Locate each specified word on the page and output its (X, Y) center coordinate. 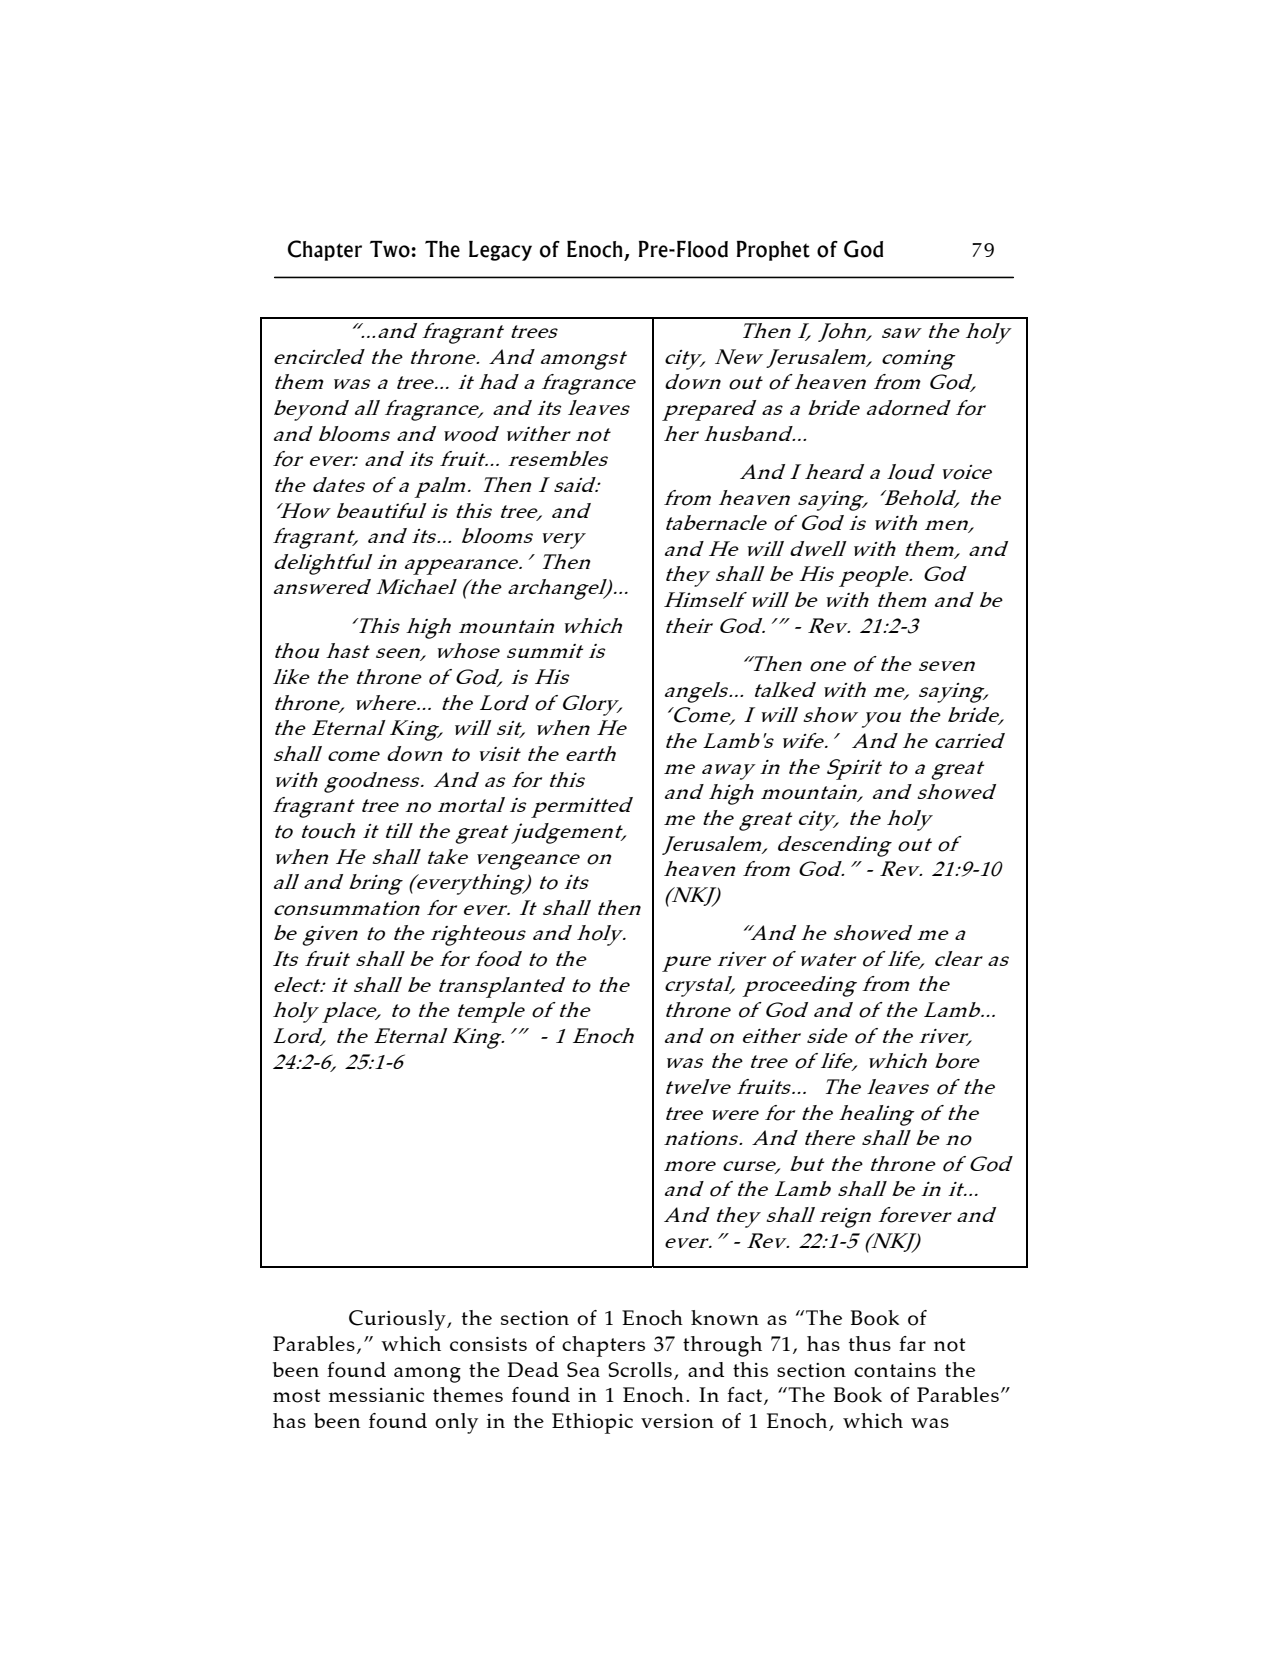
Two (390, 249)
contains (895, 1370)
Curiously (398, 1320)
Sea (583, 1369)
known (725, 1318)
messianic (376, 1395)
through (722, 1346)
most (297, 1396)
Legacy (500, 251)
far (912, 1343)
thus (870, 1343)
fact (746, 1396)
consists (488, 1344)
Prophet (773, 251)
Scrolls (640, 1370)
